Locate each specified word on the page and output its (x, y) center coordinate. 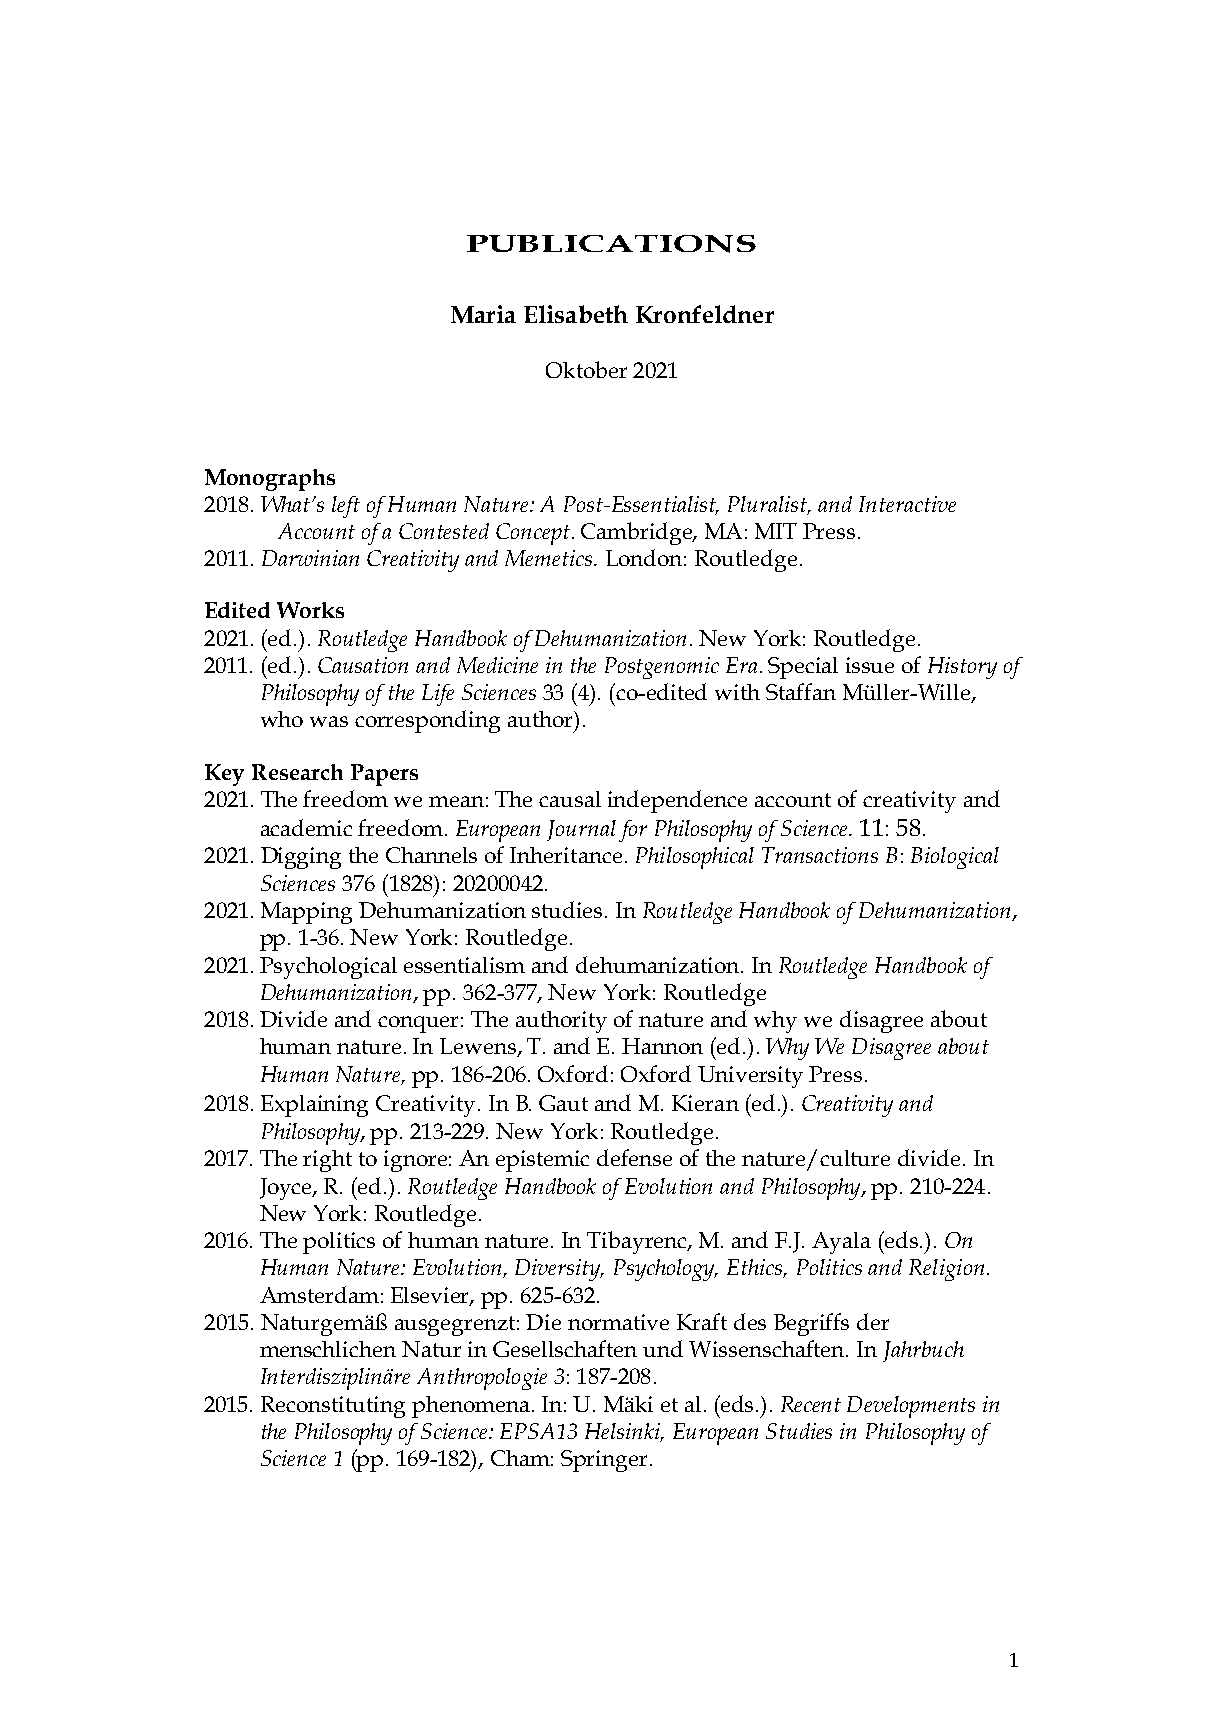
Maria (483, 314)
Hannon (662, 1046)
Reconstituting (333, 1407)
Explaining (314, 1106)
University (750, 1077)
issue (870, 665)
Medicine (497, 665)
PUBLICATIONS (611, 244)
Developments (911, 1407)
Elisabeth (576, 314)
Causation (363, 665)
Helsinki (624, 1432)
